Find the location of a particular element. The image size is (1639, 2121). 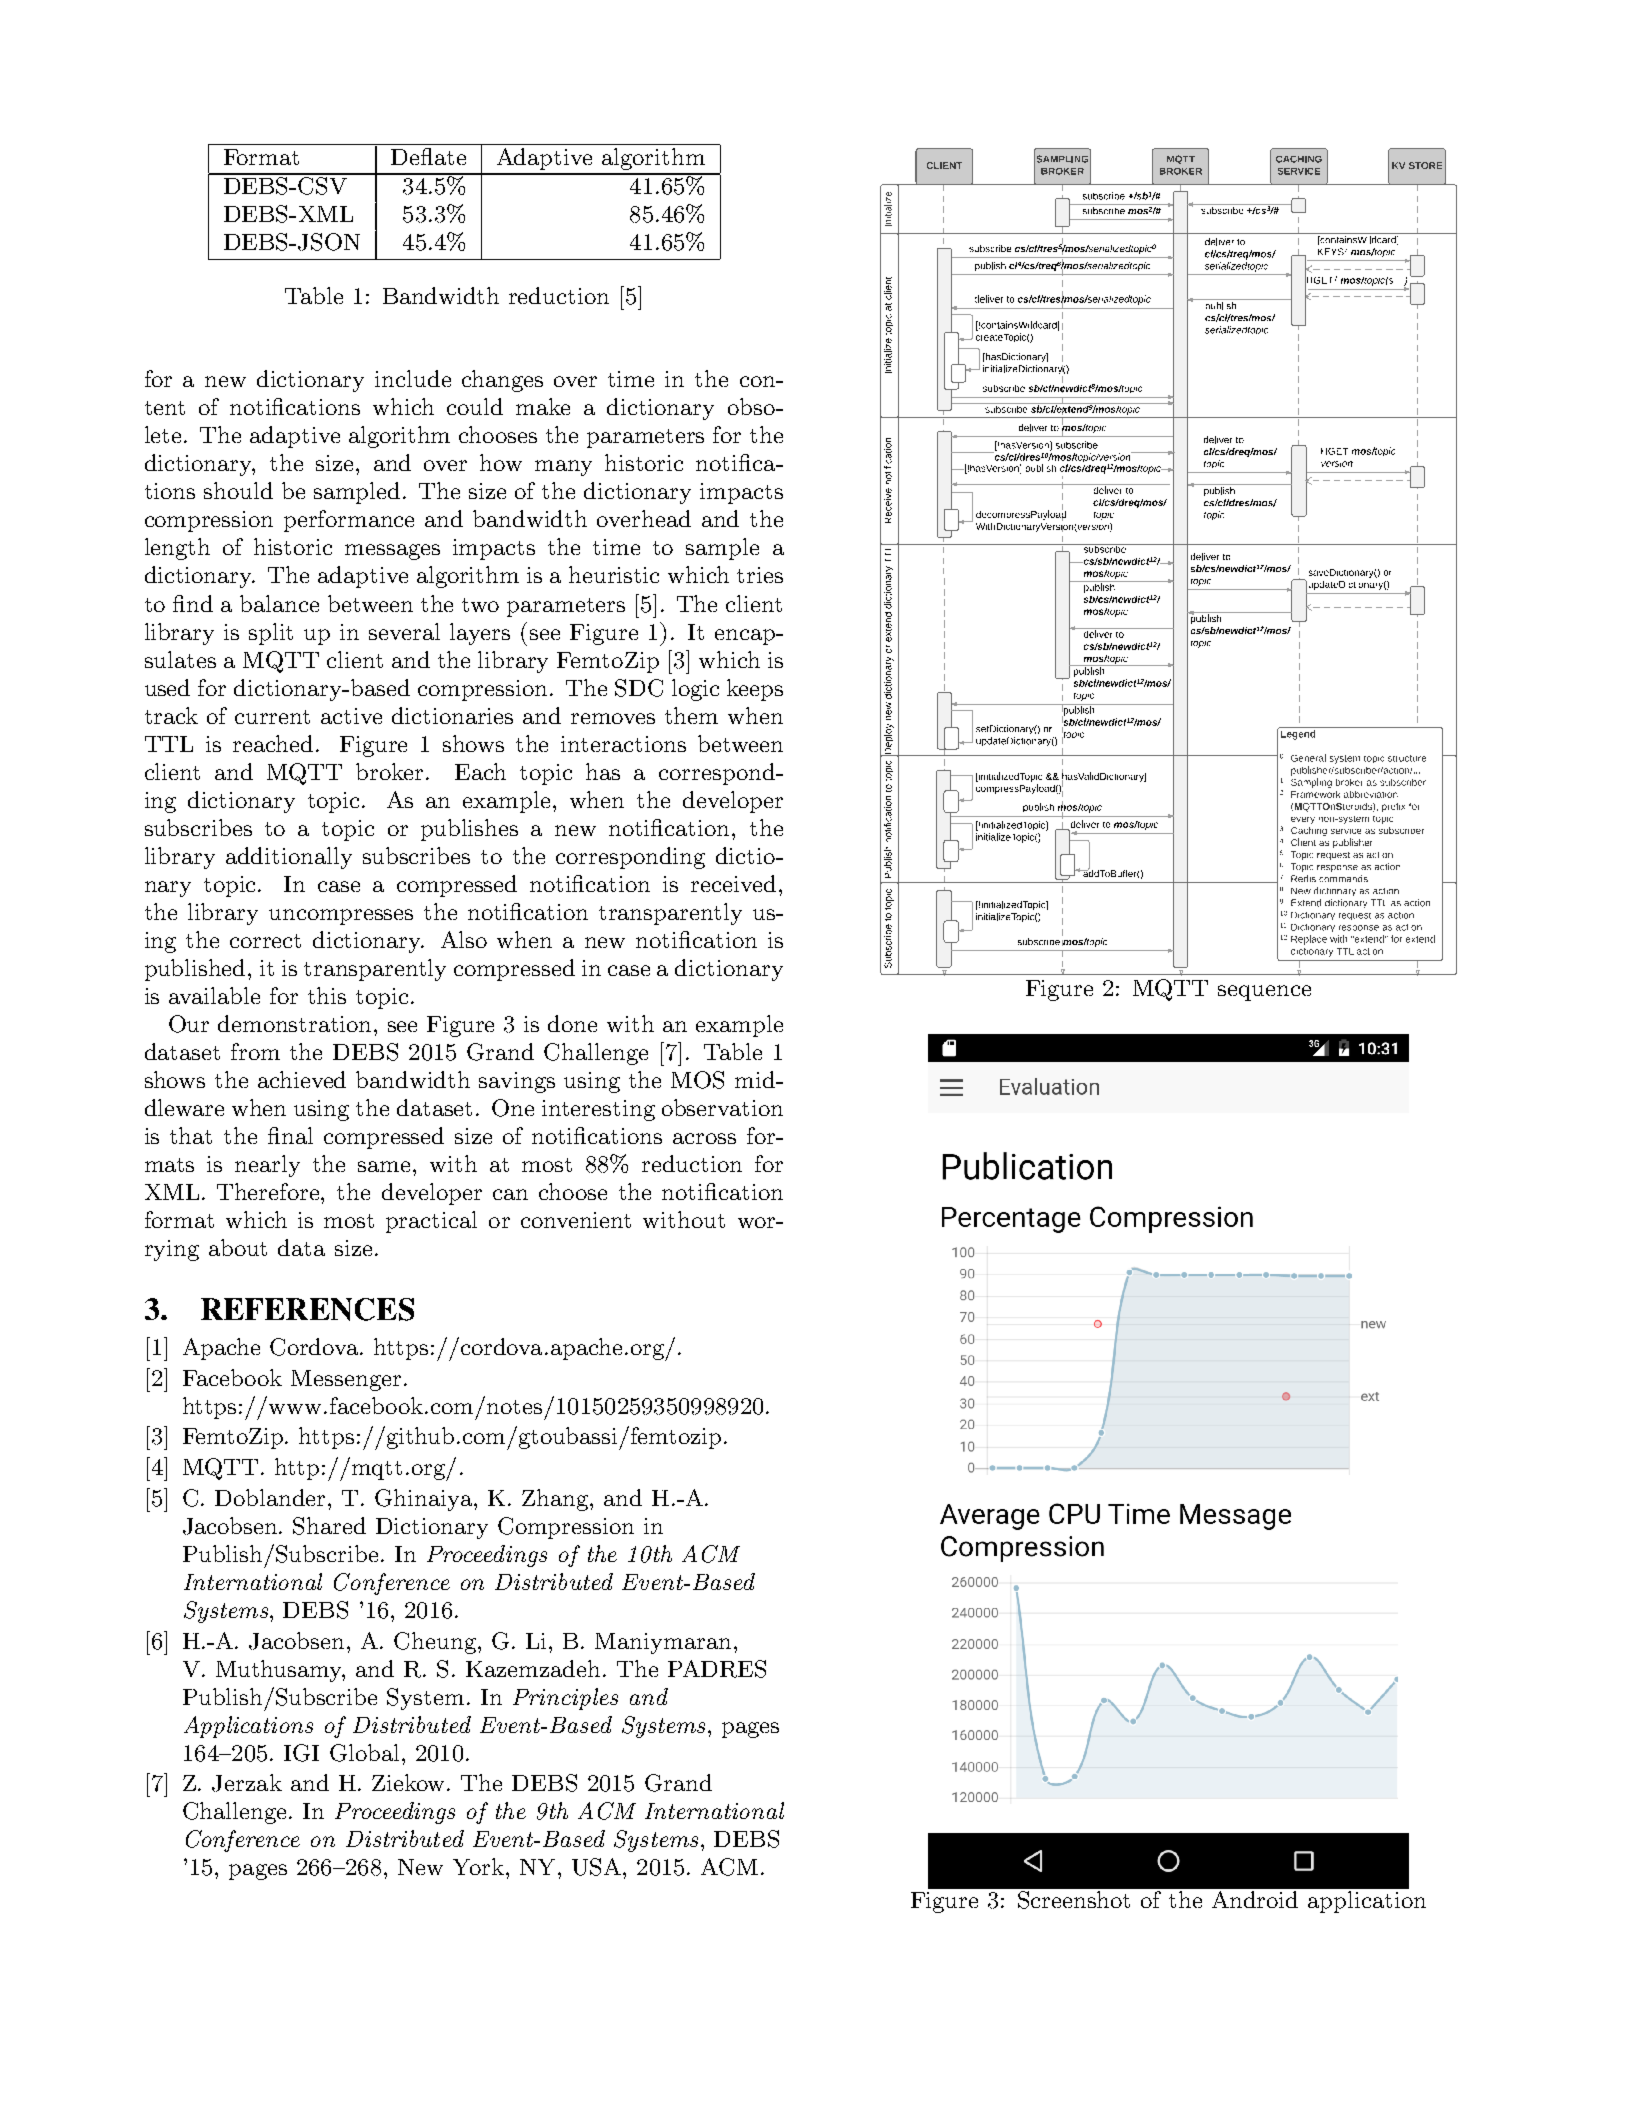

Deflate is located at coordinates (428, 156).
